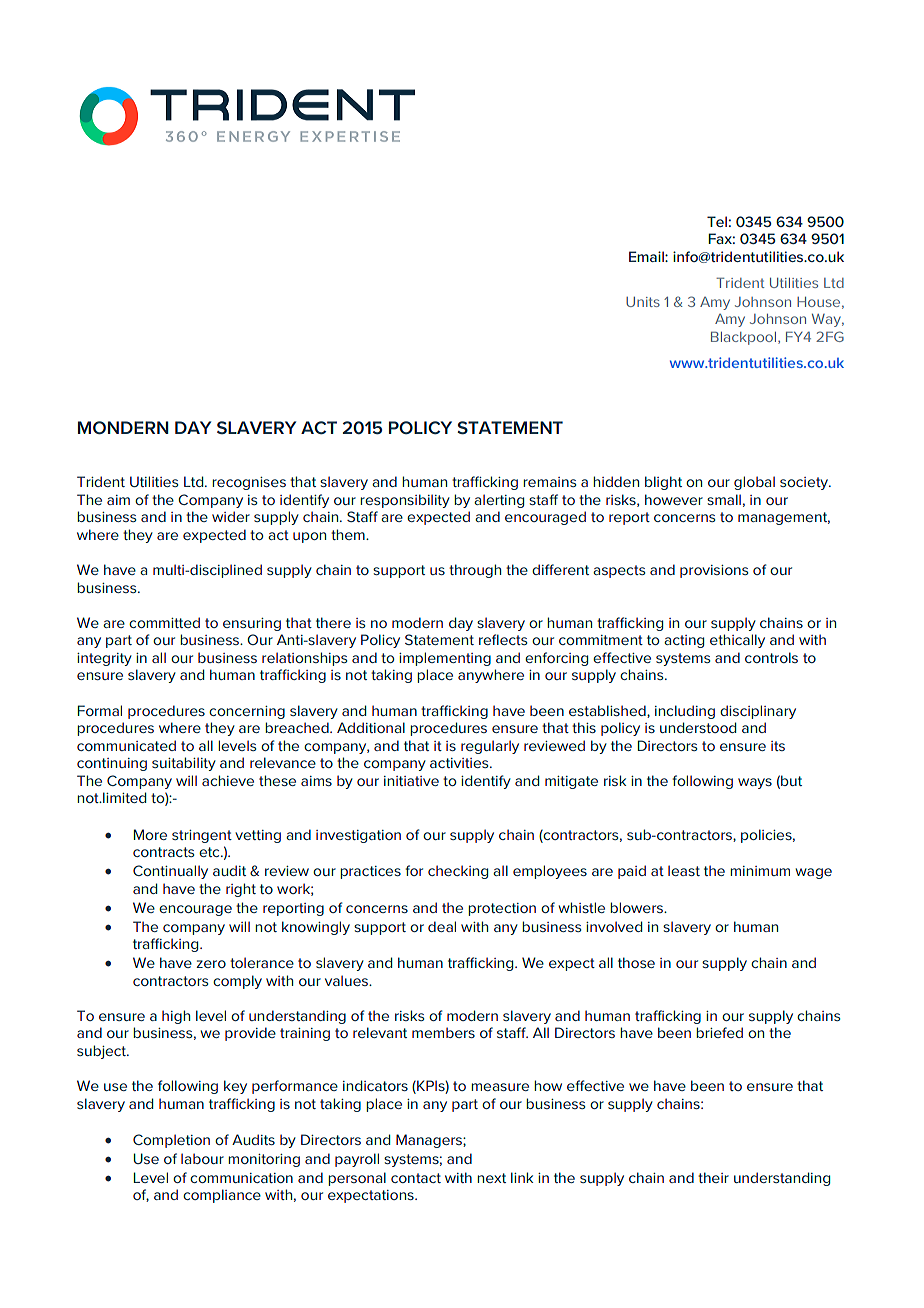 Image resolution: width=924 pixels, height=1308 pixels. What do you see at coordinates (249, 483) in the image?
I see `recognises` at bounding box center [249, 483].
